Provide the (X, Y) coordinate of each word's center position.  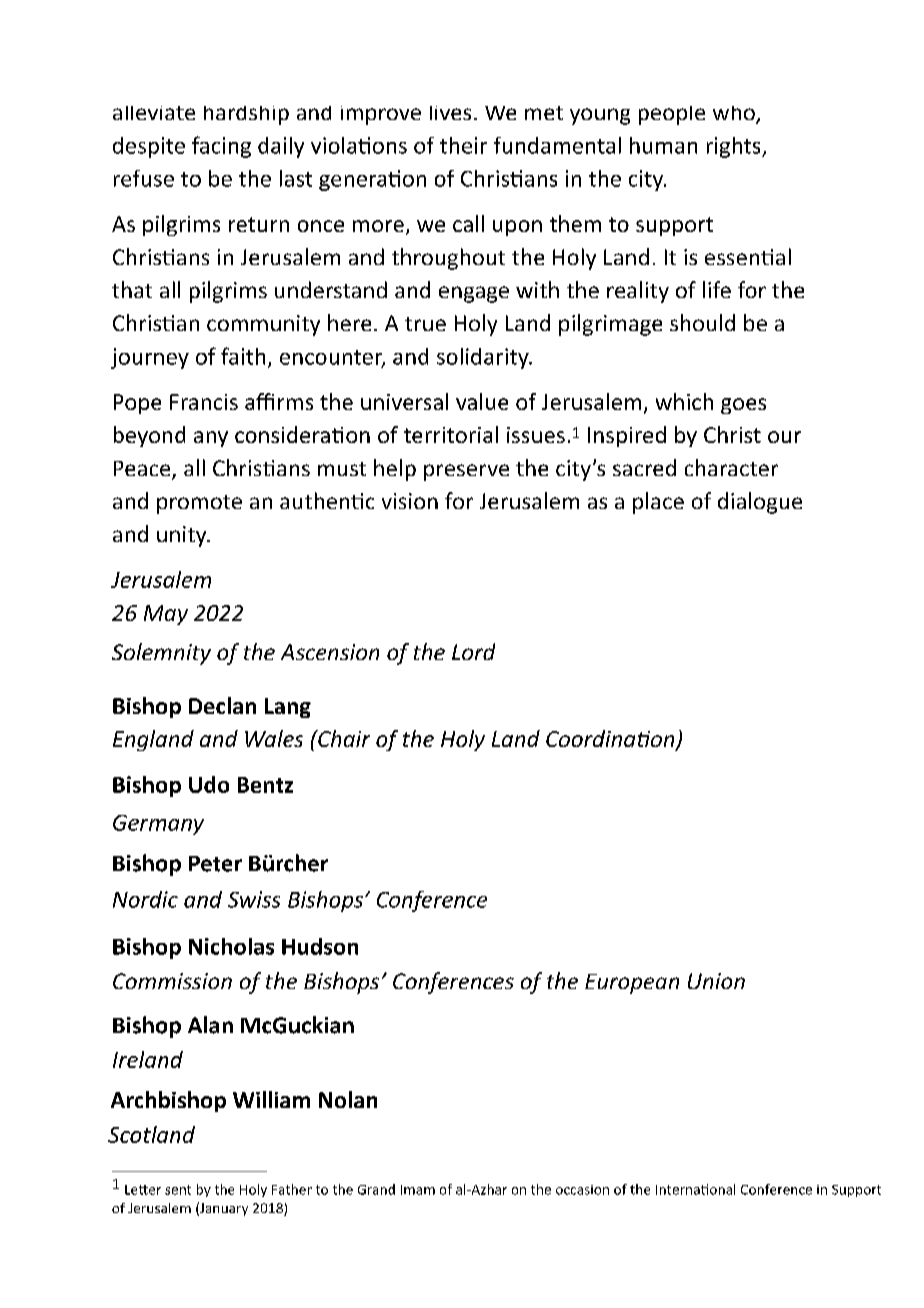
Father (292, 1189)
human (663, 145)
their (463, 145)
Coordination (611, 740)
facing (221, 147)
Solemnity (161, 654)
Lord (473, 651)
